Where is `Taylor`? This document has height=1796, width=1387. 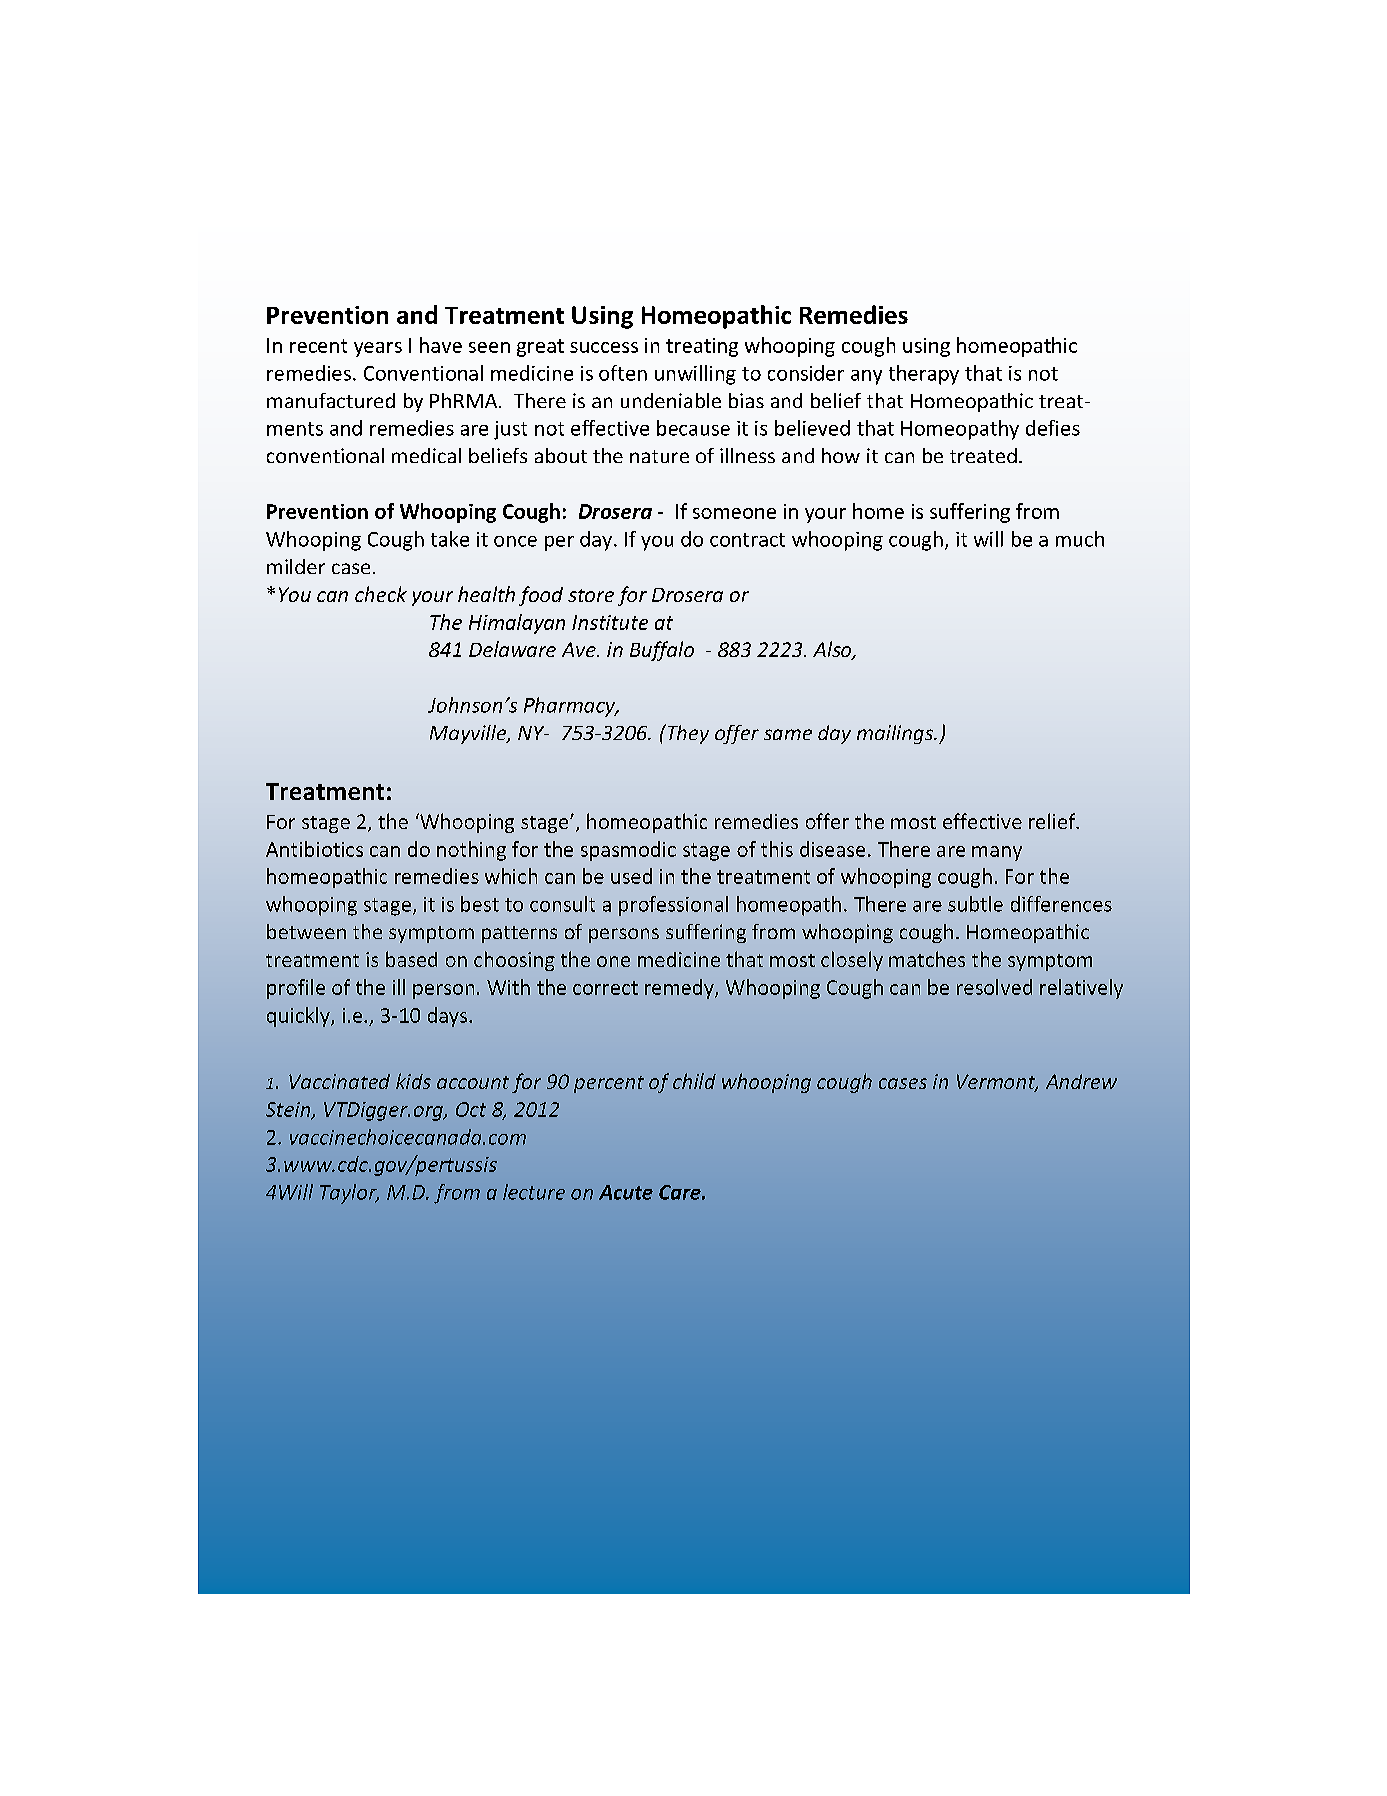 Taylor is located at coordinates (349, 1194).
